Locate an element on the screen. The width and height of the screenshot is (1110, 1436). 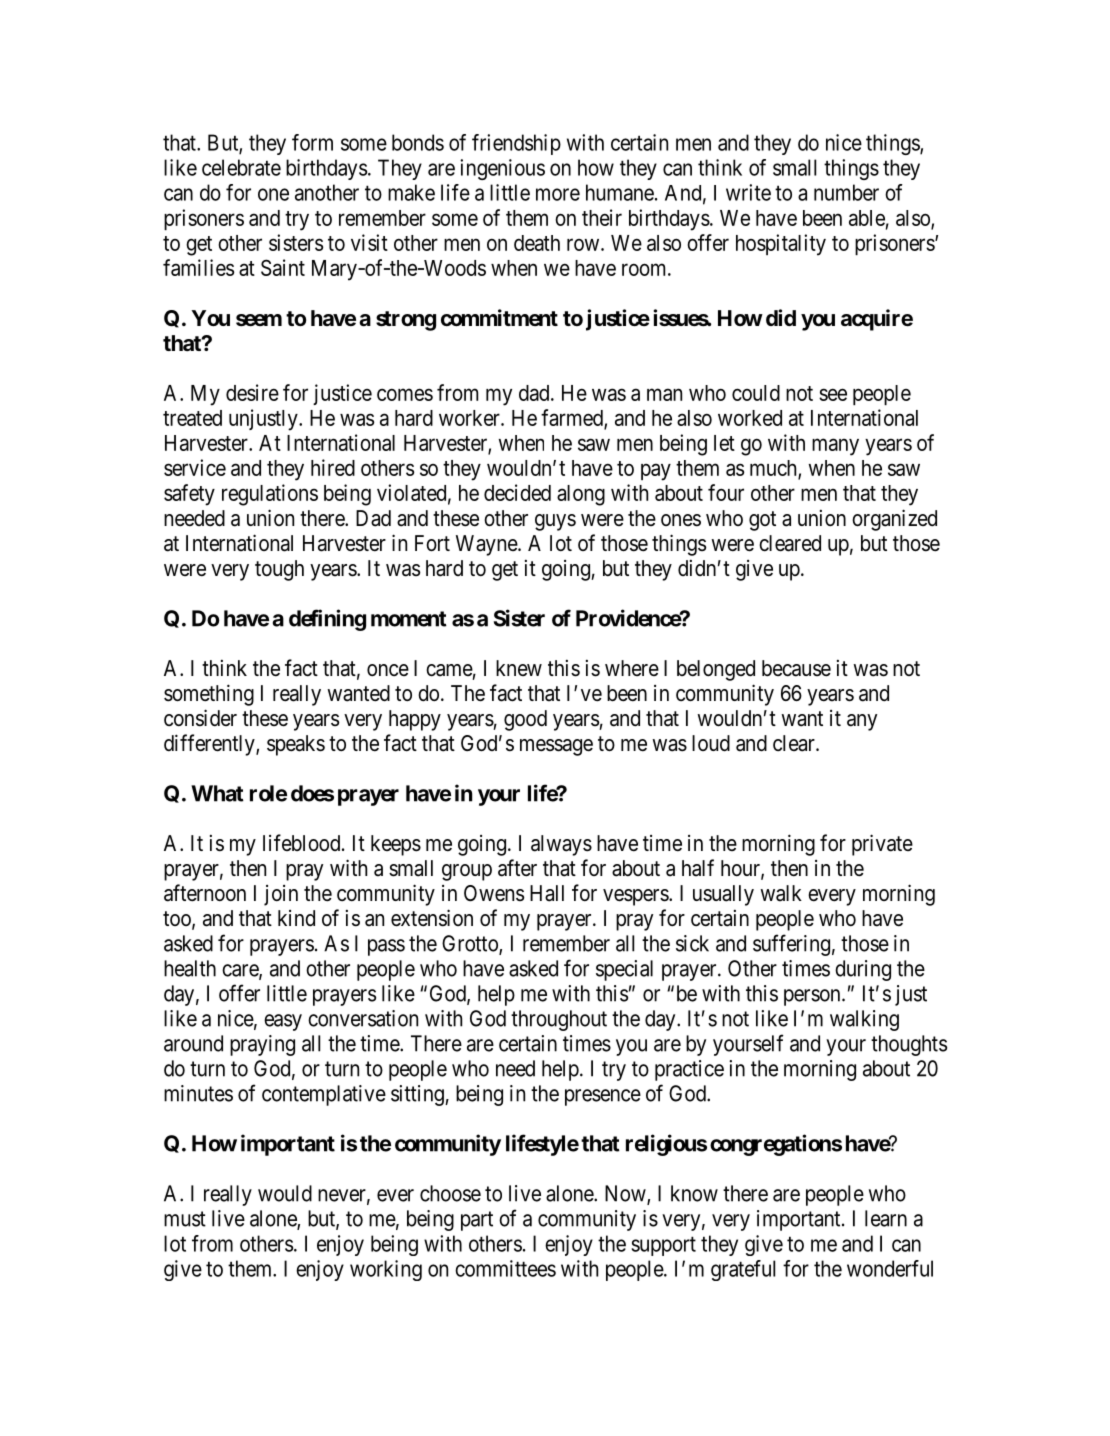
good is located at coordinates (525, 720).
